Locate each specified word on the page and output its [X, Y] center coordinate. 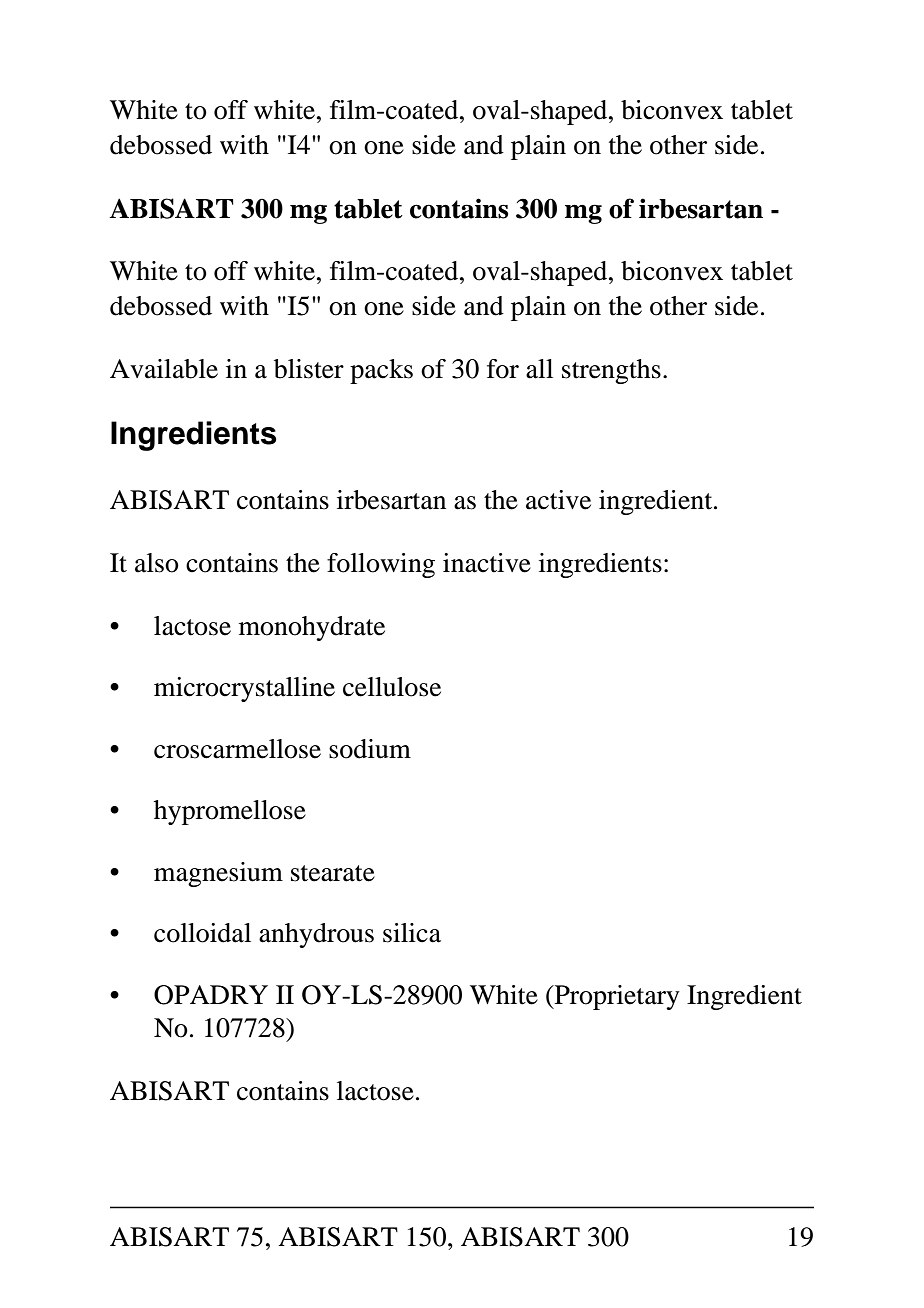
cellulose [392, 687]
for [503, 369]
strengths [611, 371]
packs [381, 371]
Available [164, 369]
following [381, 565]
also [157, 563]
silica [412, 933]
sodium [370, 749]
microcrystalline [244, 689]
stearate [333, 873]
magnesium [218, 874]
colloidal [202, 933]
